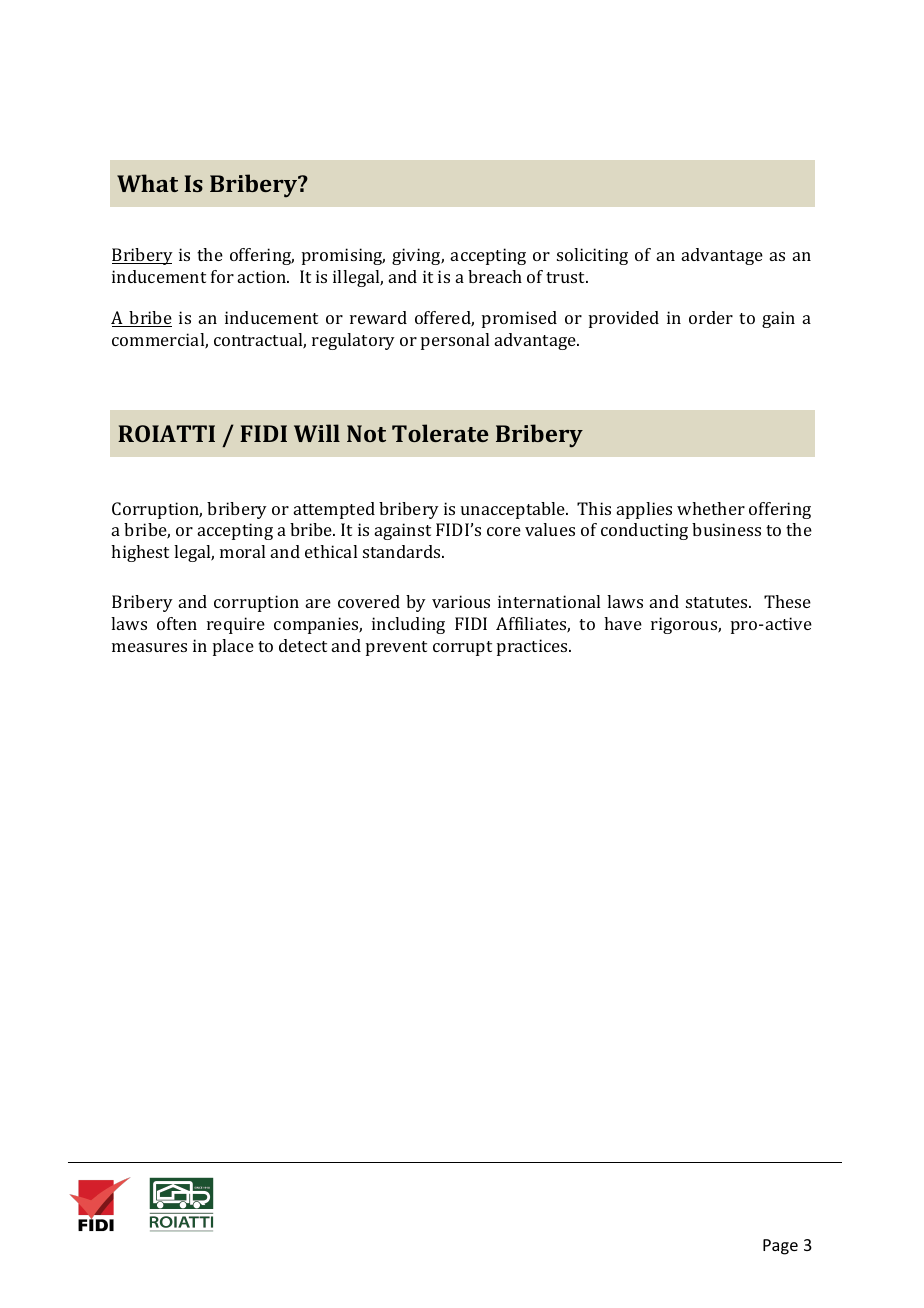  I want to click on statutes, so click(718, 602).
